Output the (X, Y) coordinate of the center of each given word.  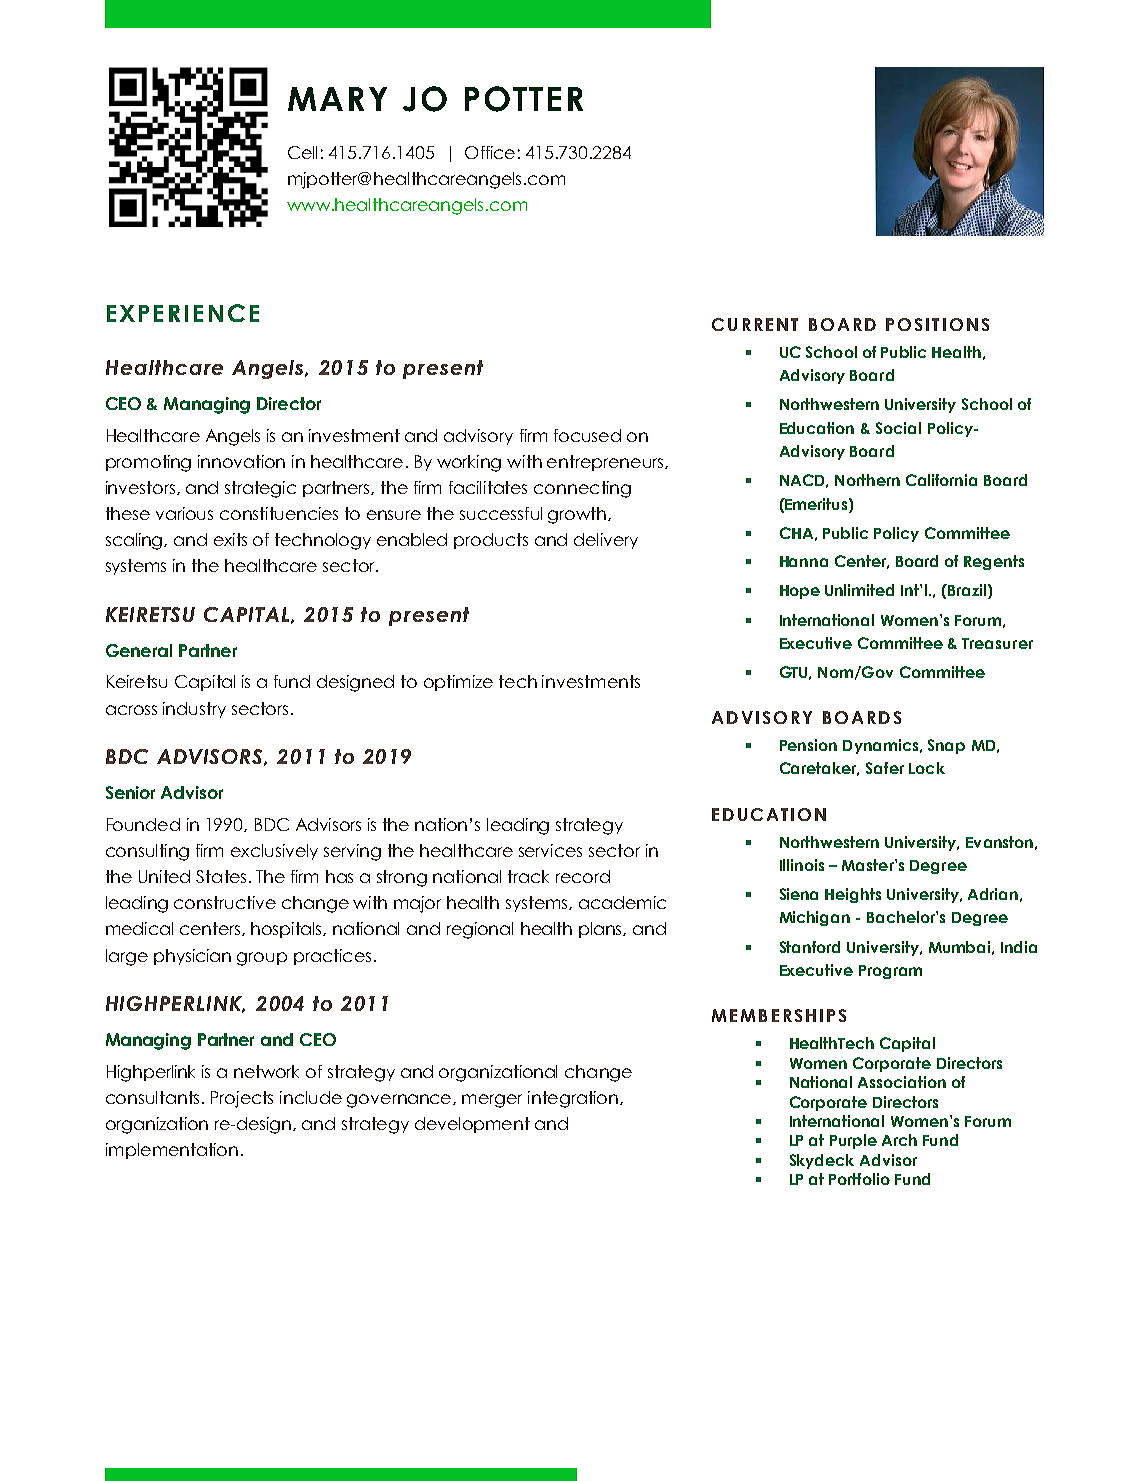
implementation (172, 1151)
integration (574, 1099)
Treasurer (997, 643)
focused (587, 435)
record (583, 876)
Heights (853, 895)
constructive (225, 902)
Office (490, 152)
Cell (302, 152)
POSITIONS (937, 324)
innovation (241, 461)
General (139, 650)
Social (898, 428)
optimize (458, 683)
